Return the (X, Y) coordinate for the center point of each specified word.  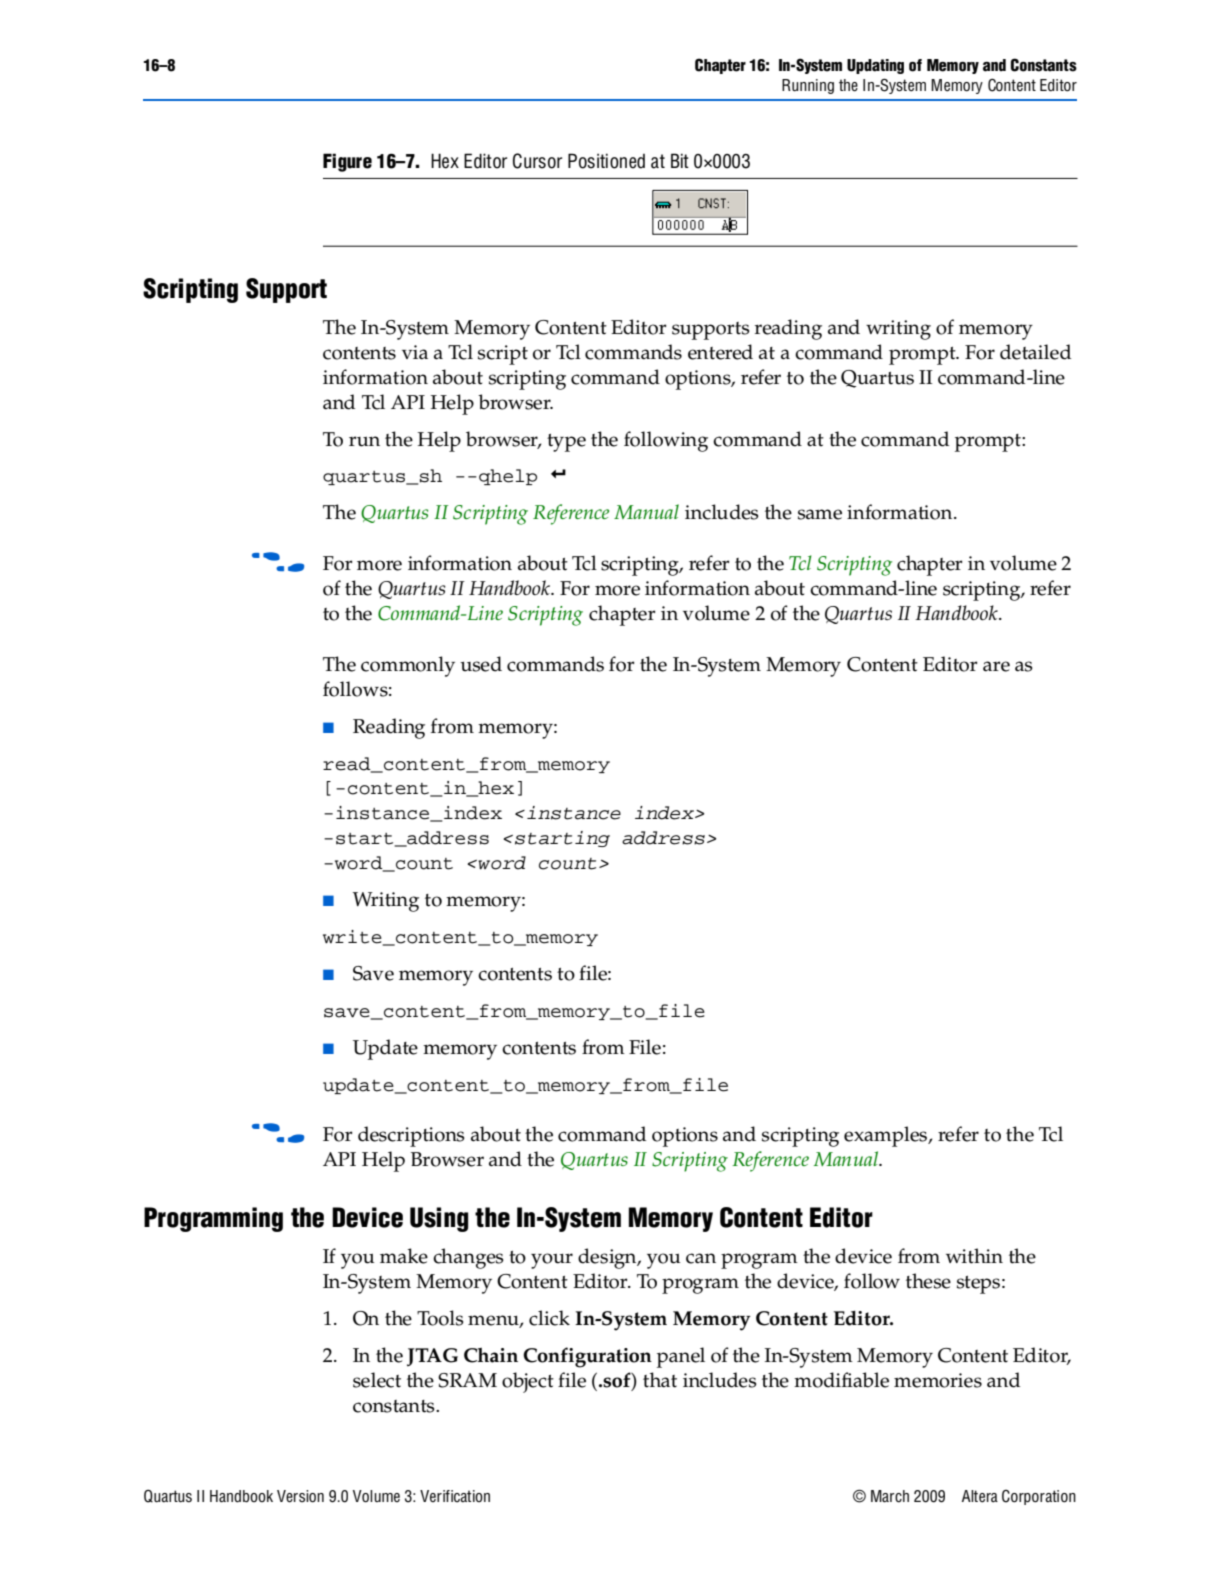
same (820, 514)
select (377, 1380)
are (996, 666)
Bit (680, 160)
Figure (347, 162)
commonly (408, 666)
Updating (875, 66)
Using (439, 1219)
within (974, 1256)
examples (886, 1136)
